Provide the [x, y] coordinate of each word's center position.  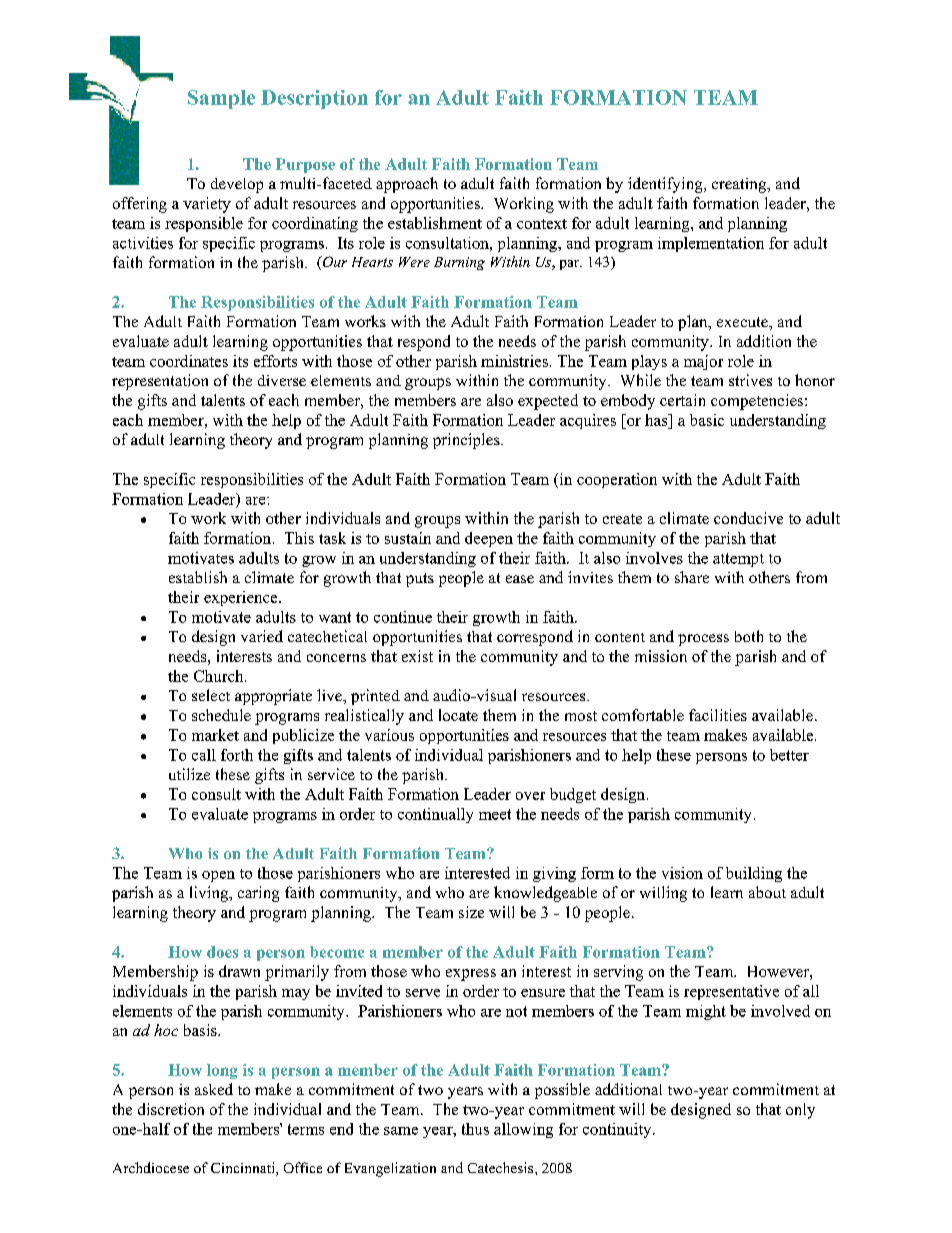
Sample [221, 99]
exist [417, 656]
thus [475, 1129]
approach [407, 185]
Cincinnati [244, 1169]
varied [262, 636]
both [749, 636]
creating [740, 185]
